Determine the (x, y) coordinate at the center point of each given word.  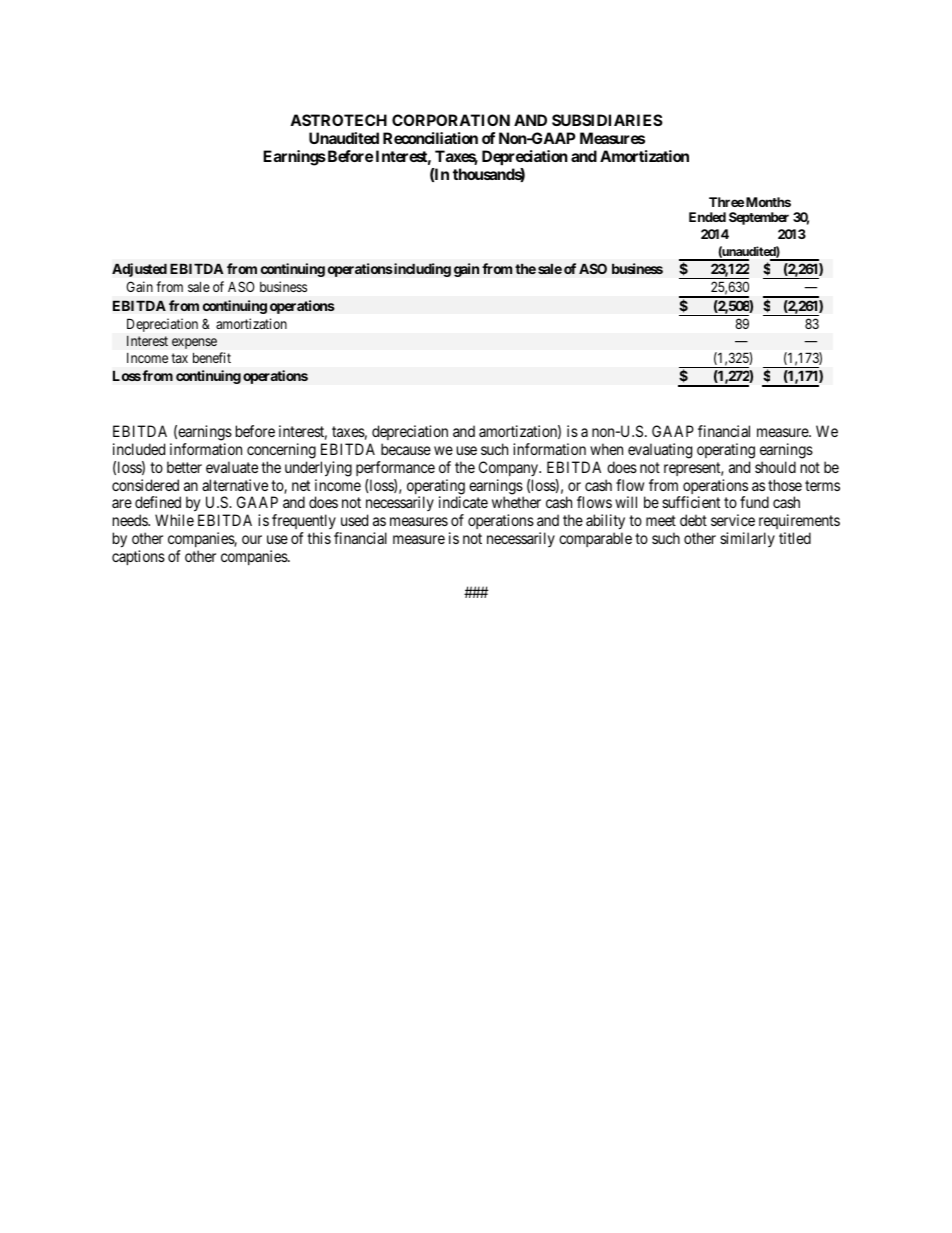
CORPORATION (451, 120)
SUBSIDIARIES (607, 120)
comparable (595, 539)
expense (194, 343)
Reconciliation (430, 138)
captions (138, 557)
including (421, 270)
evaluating (660, 451)
